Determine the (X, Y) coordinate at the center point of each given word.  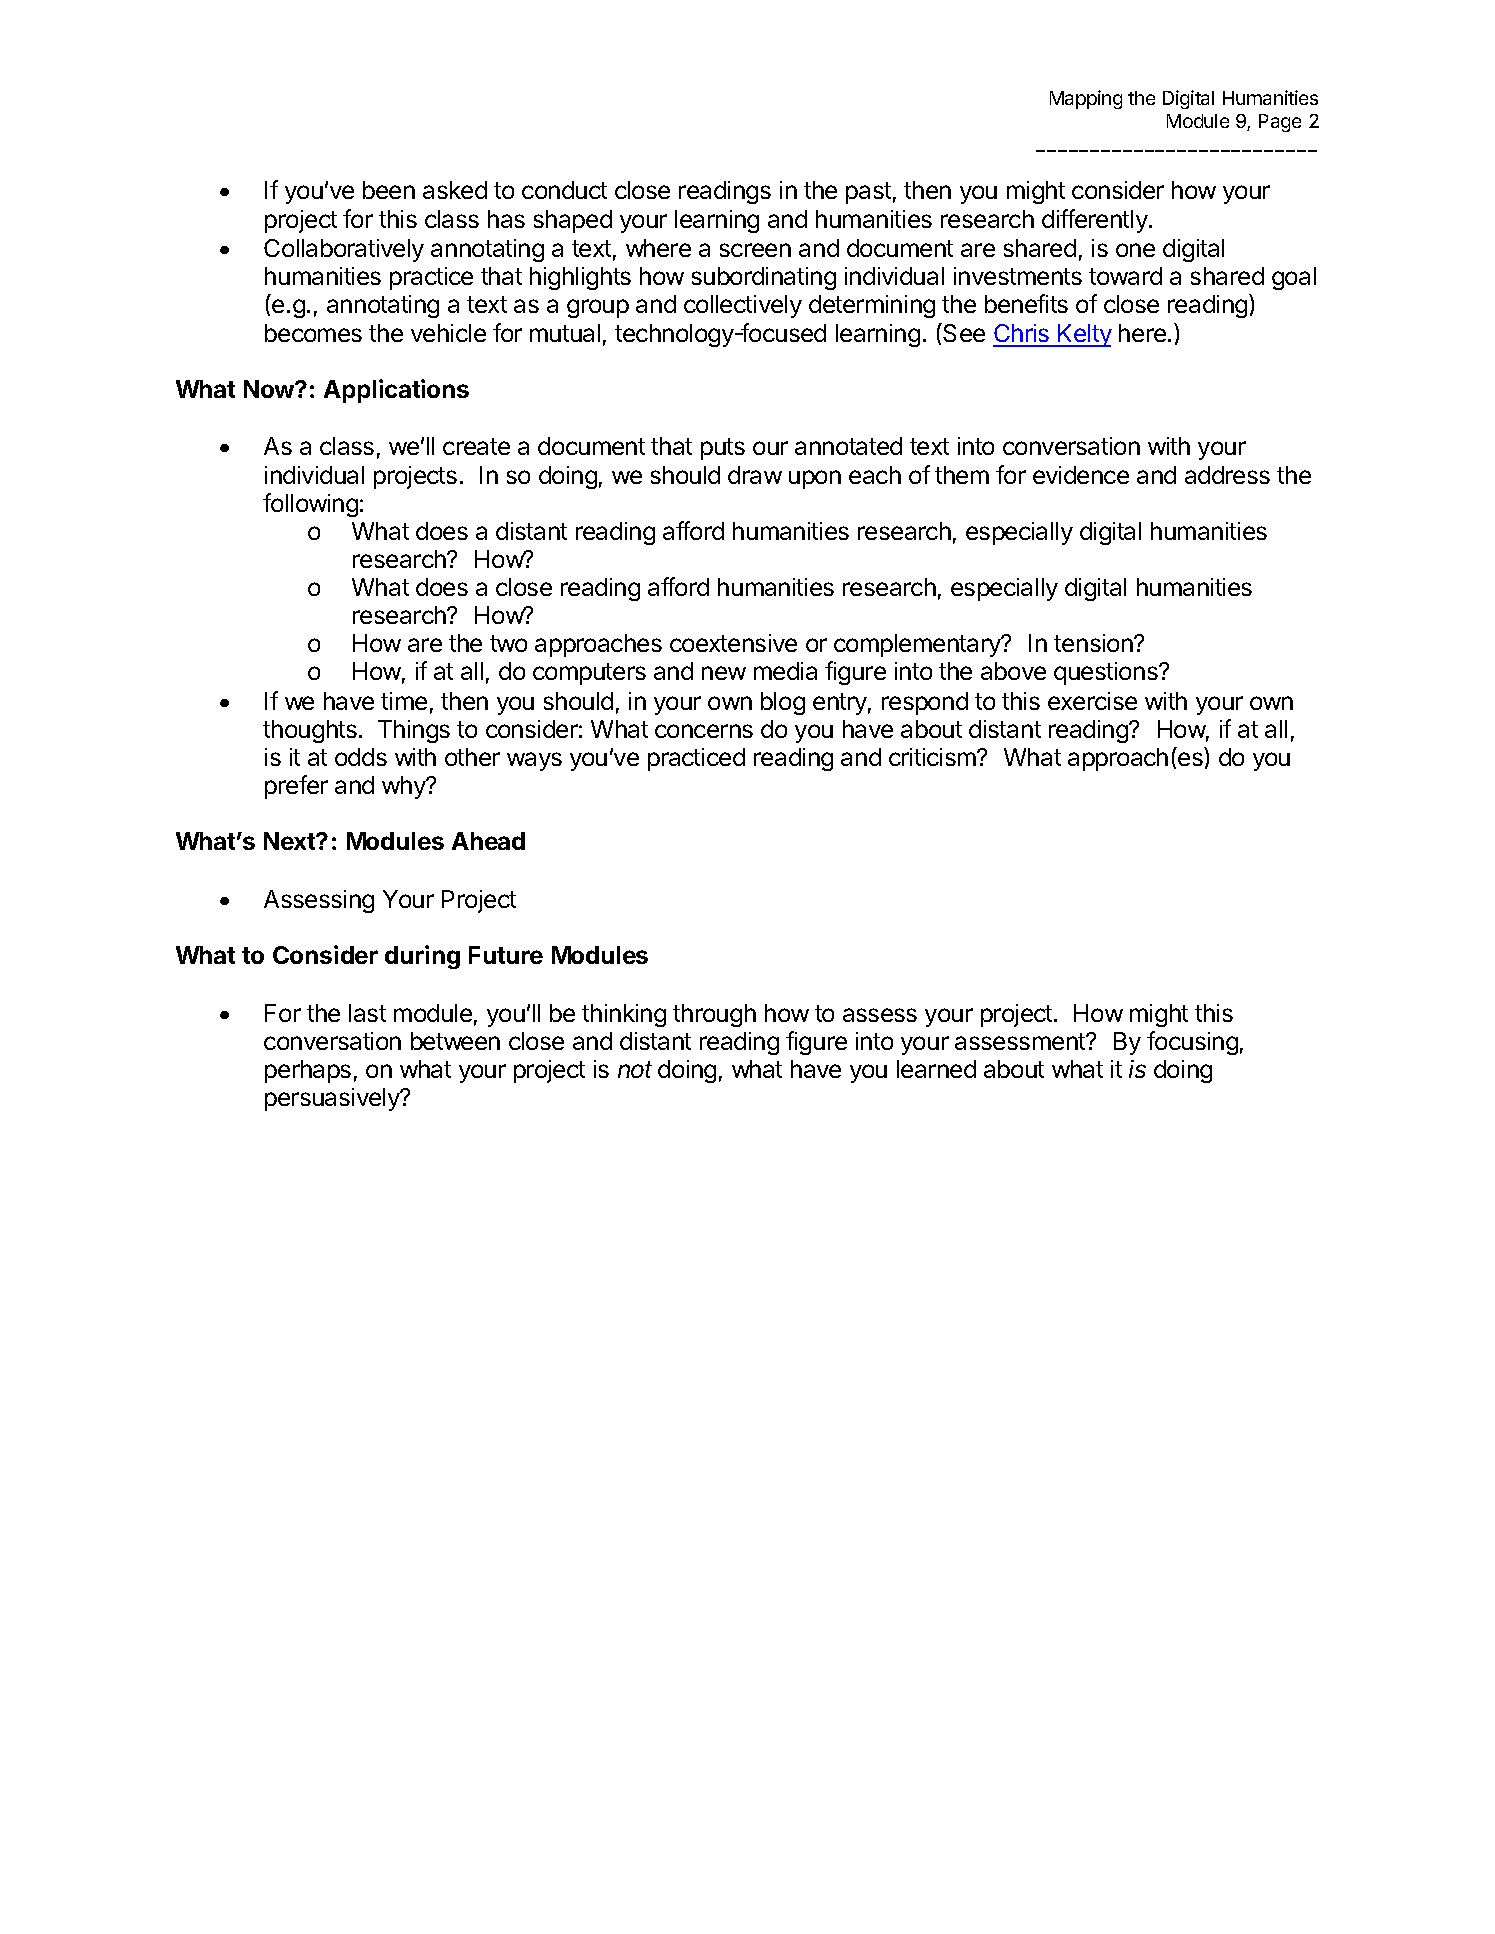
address (1227, 475)
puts (723, 449)
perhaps (308, 1071)
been (389, 190)
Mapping (1086, 99)
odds (361, 757)
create (476, 446)
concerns (704, 731)
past (868, 193)
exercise (1092, 701)
